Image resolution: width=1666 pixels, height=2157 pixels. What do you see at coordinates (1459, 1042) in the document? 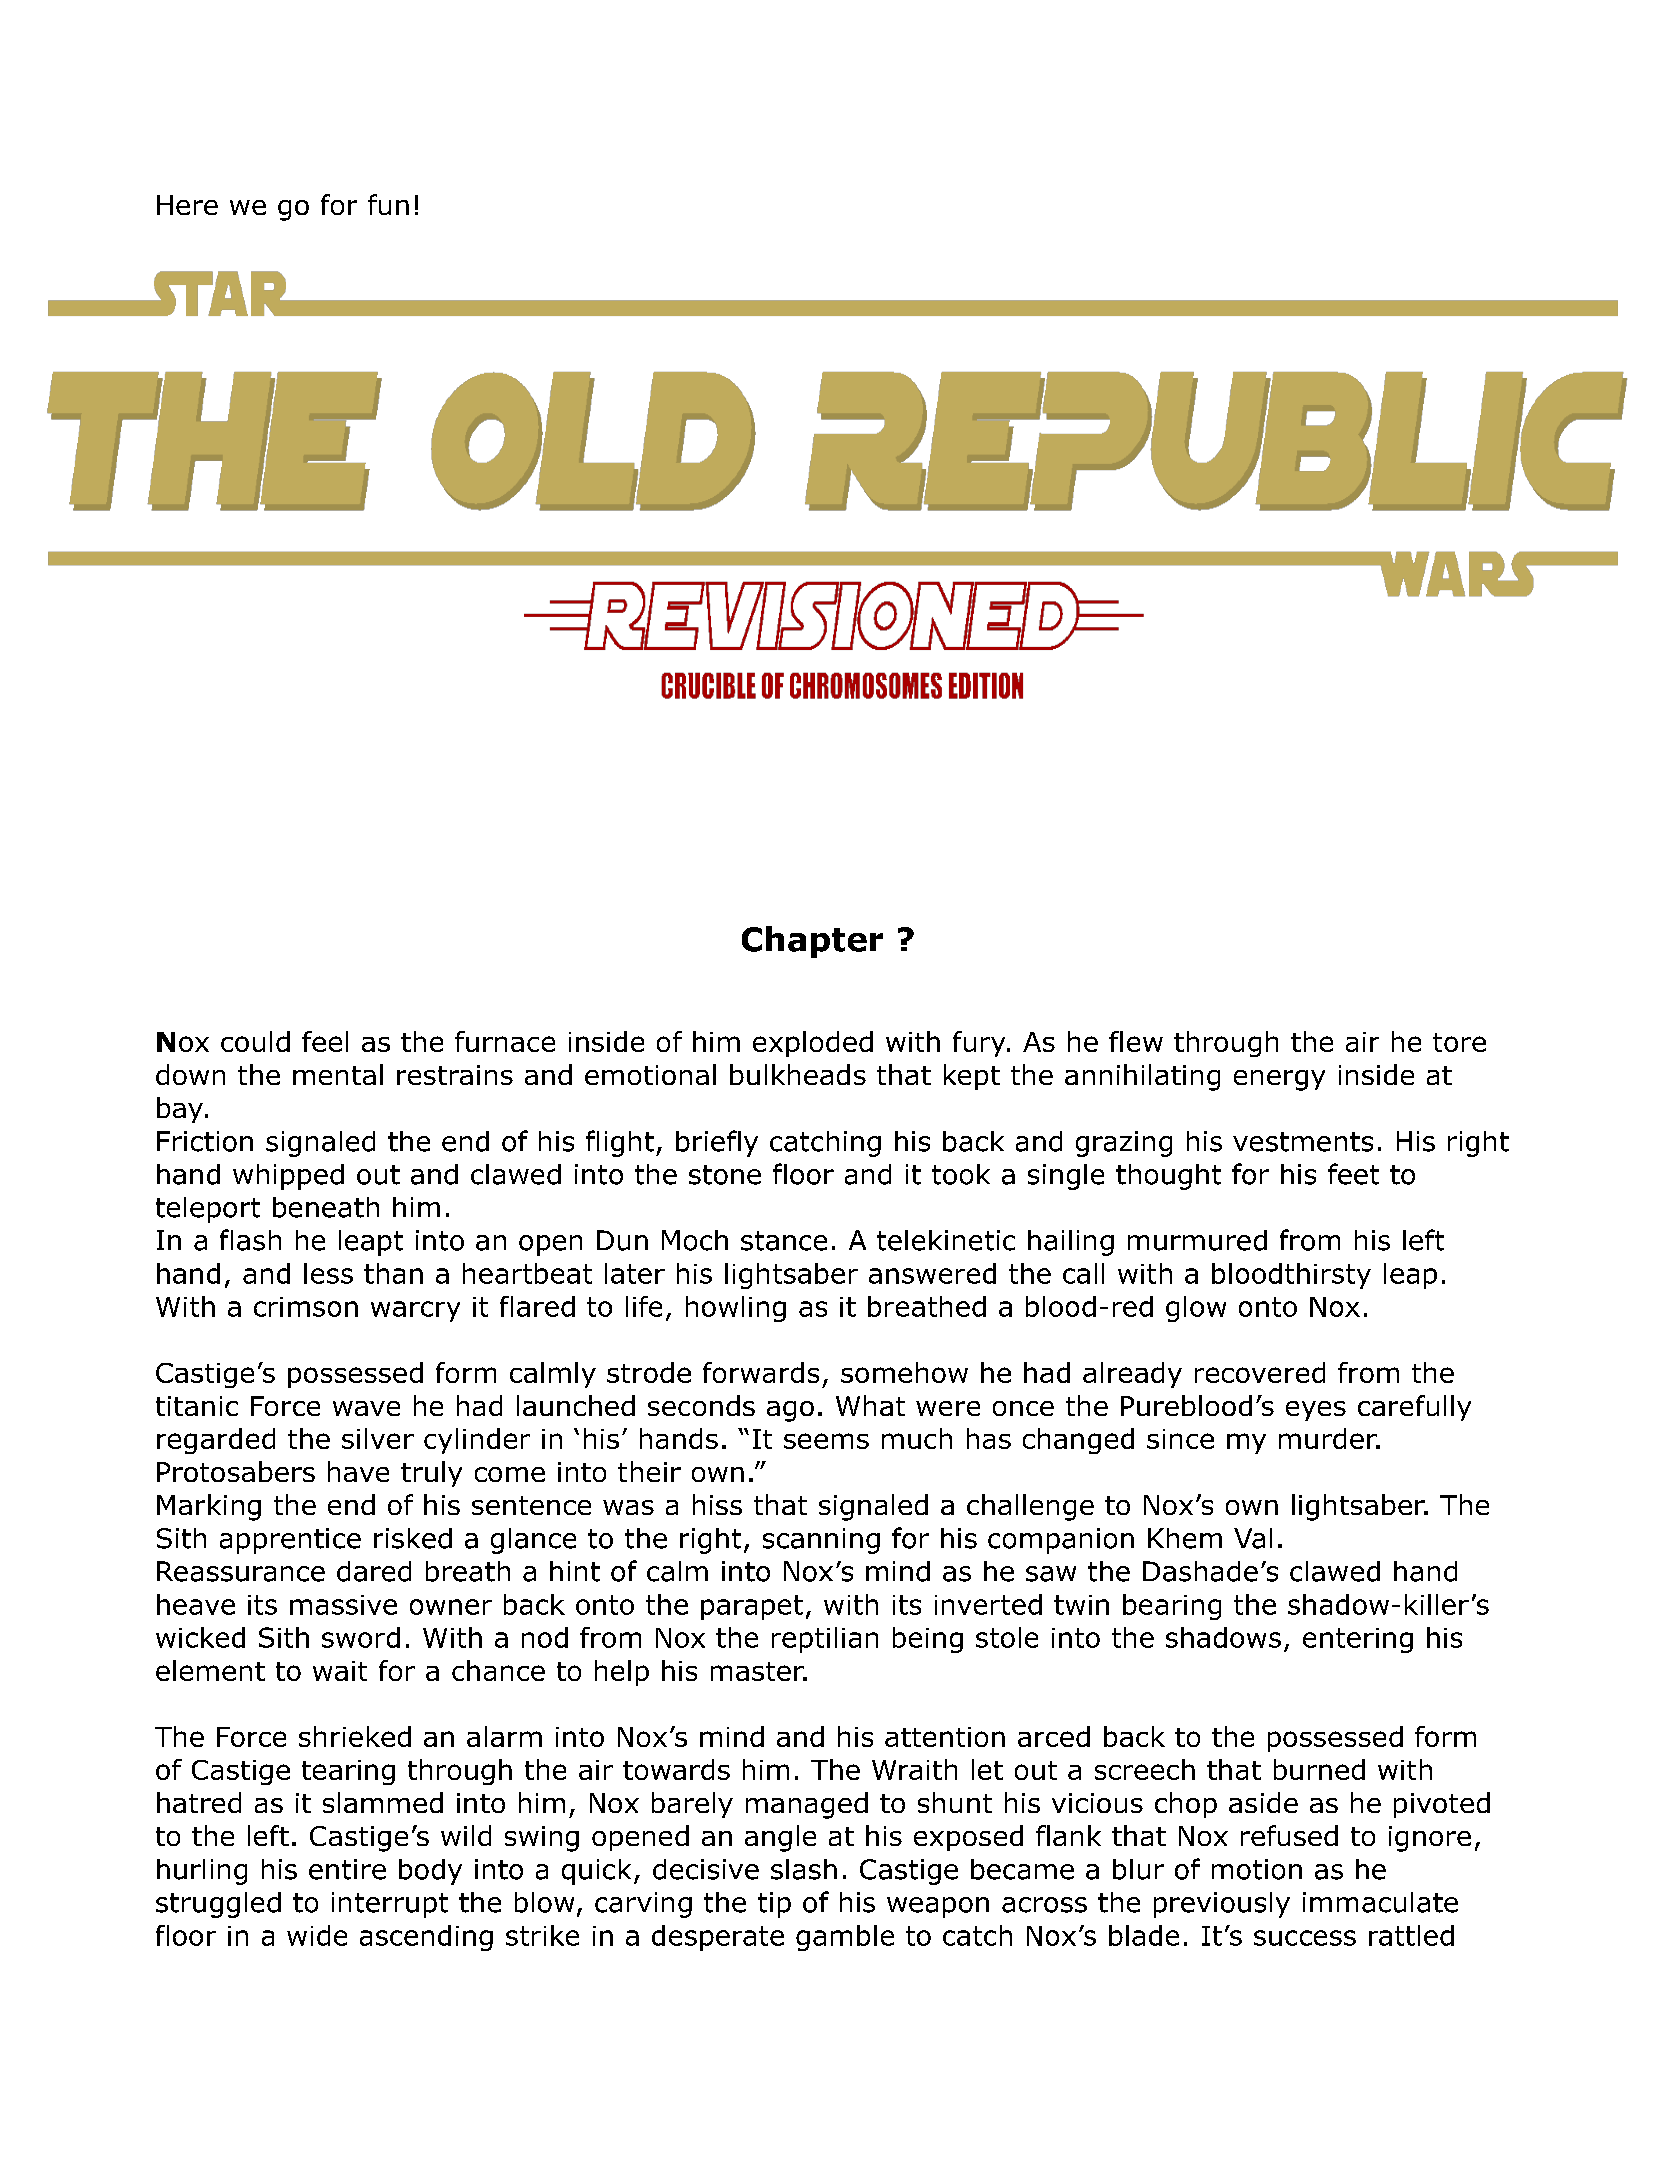
I see `tore` at bounding box center [1459, 1042].
